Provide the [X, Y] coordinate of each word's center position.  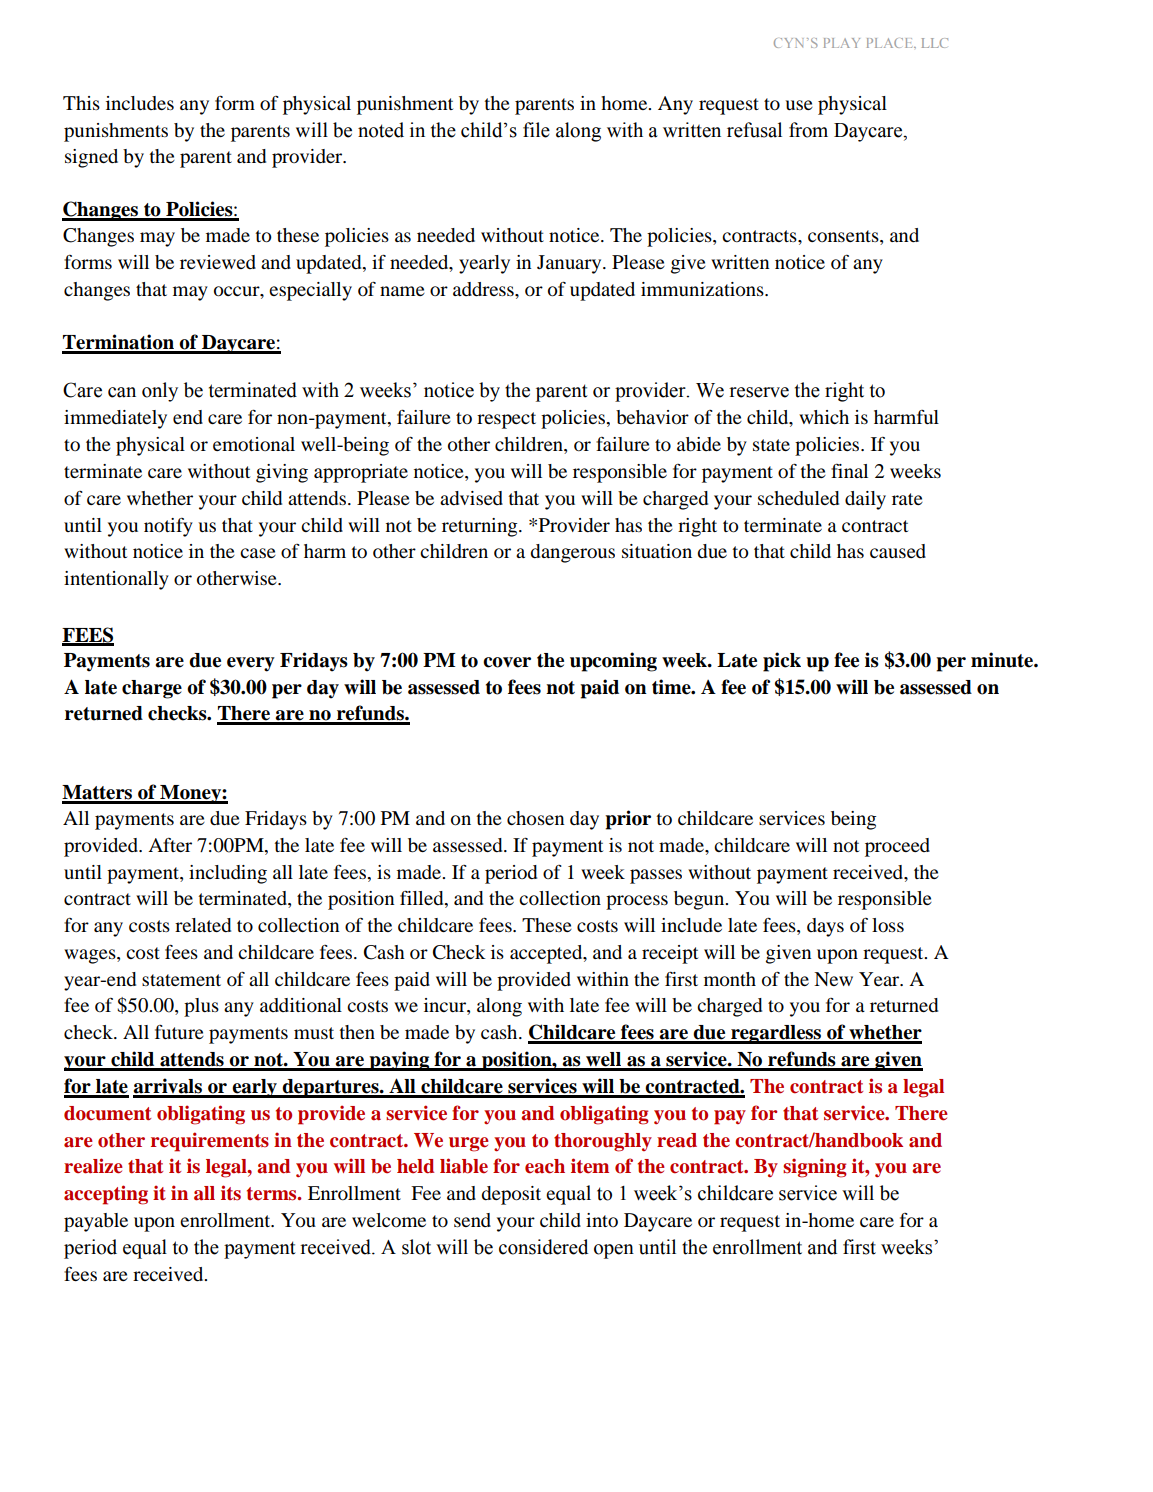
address [484, 289]
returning [481, 527]
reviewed [218, 262]
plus [201, 1007]
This [81, 103]
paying [399, 1061]
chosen [536, 818]
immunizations [703, 289]
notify [168, 527]
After [170, 845]
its [231, 1193]
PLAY [842, 43]
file [536, 130]
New [833, 979]
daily [865, 500]
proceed [897, 847]
